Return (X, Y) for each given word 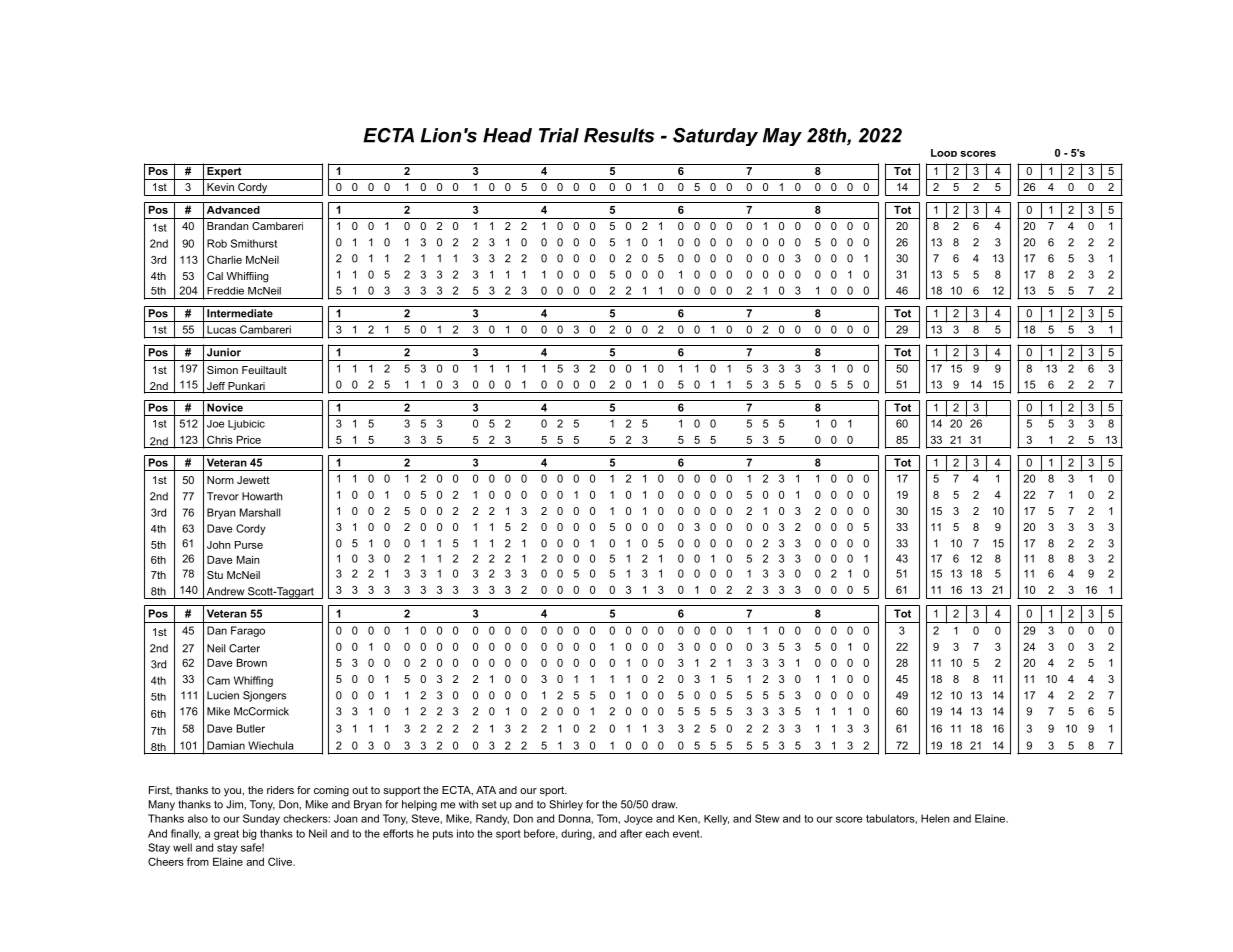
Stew (767, 818)
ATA (486, 790)
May (782, 137)
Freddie (225, 291)
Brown (252, 662)
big (249, 834)
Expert (224, 172)
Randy (492, 819)
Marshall (260, 512)
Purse (249, 545)
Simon (222, 370)
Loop (944, 153)
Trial (559, 135)
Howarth (262, 496)
